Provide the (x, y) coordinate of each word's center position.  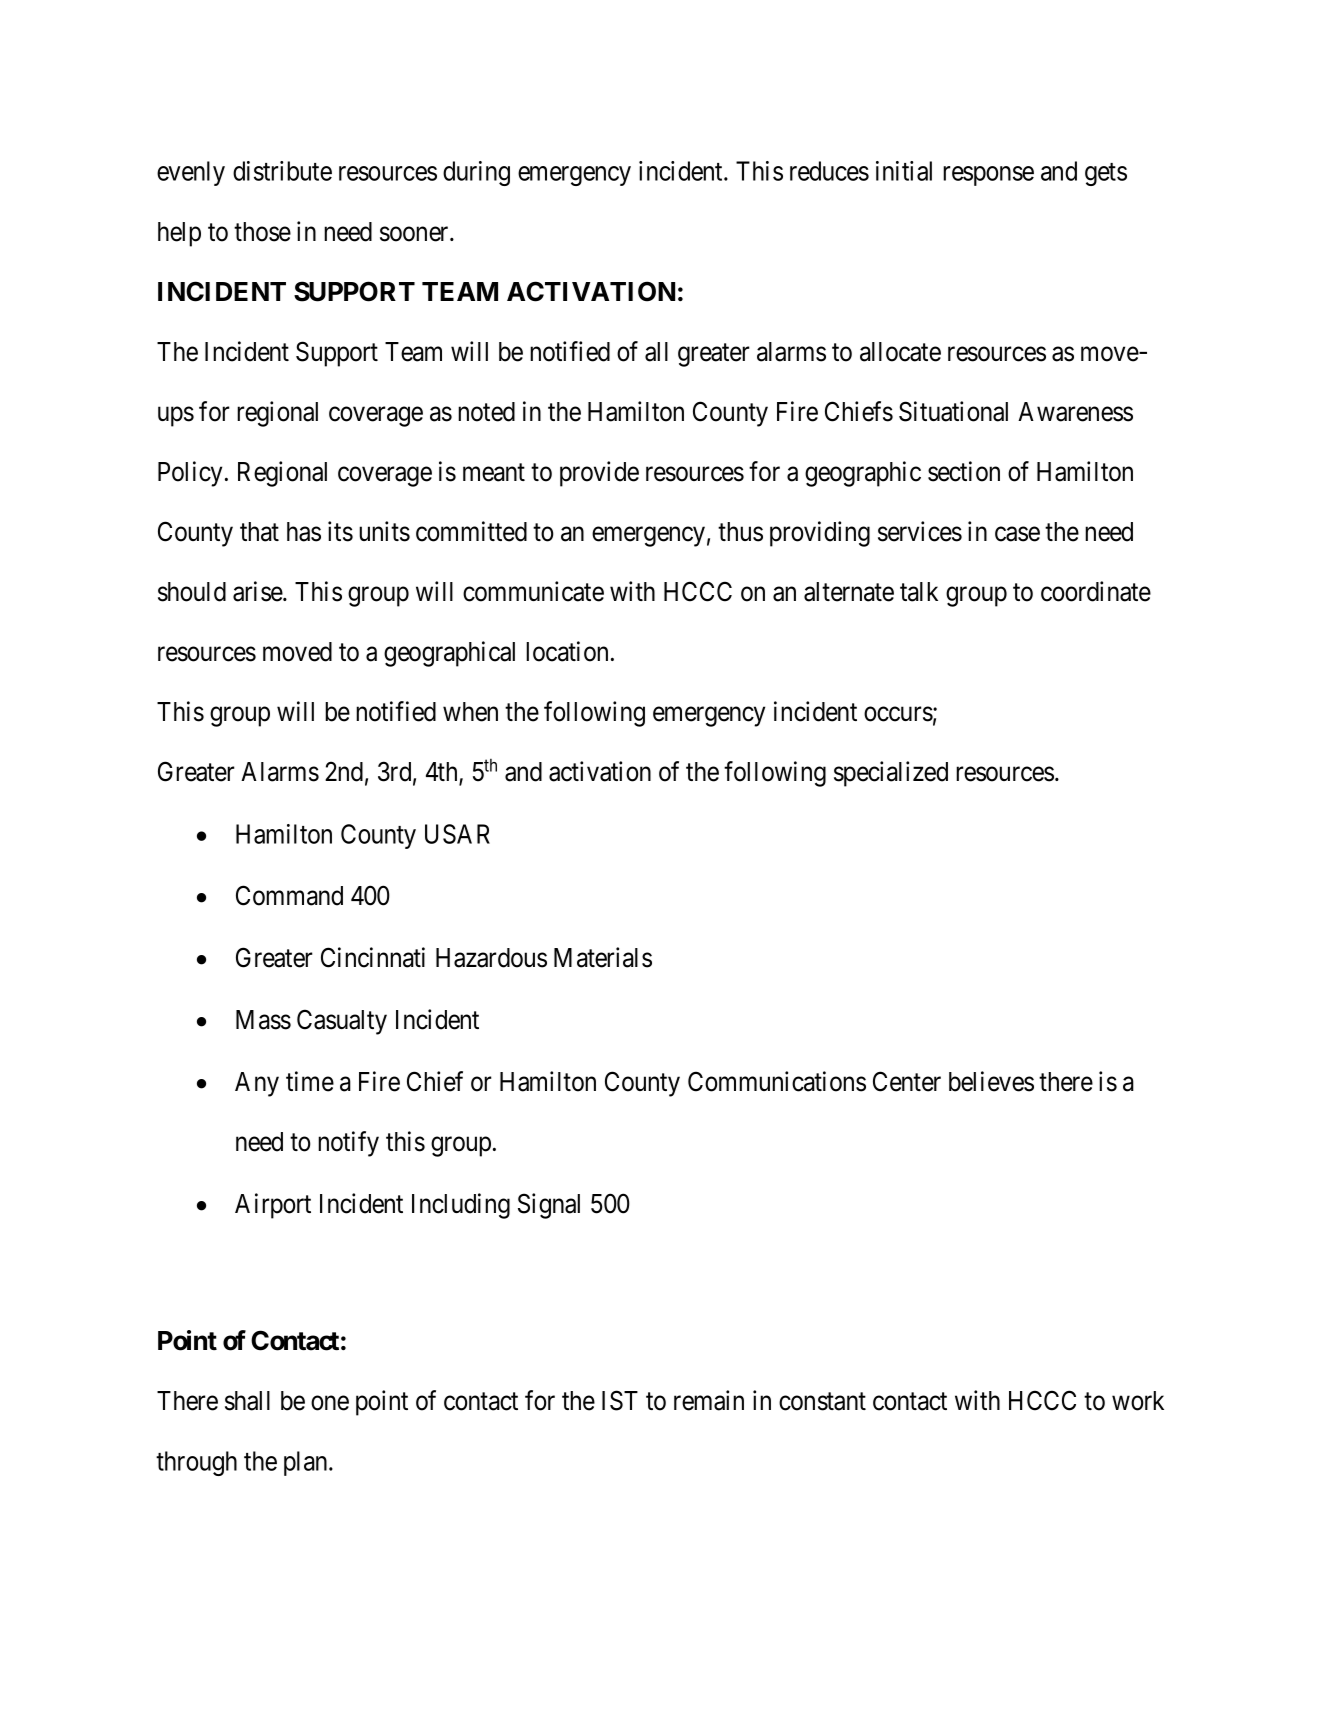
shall (247, 1401)
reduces (829, 171)
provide (599, 474)
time (310, 1081)
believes (991, 1081)
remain (709, 1400)
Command (289, 895)
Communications (777, 1081)
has (304, 532)
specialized (891, 774)
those (262, 232)
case (1017, 534)
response (988, 176)
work (1138, 1401)
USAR (457, 834)
